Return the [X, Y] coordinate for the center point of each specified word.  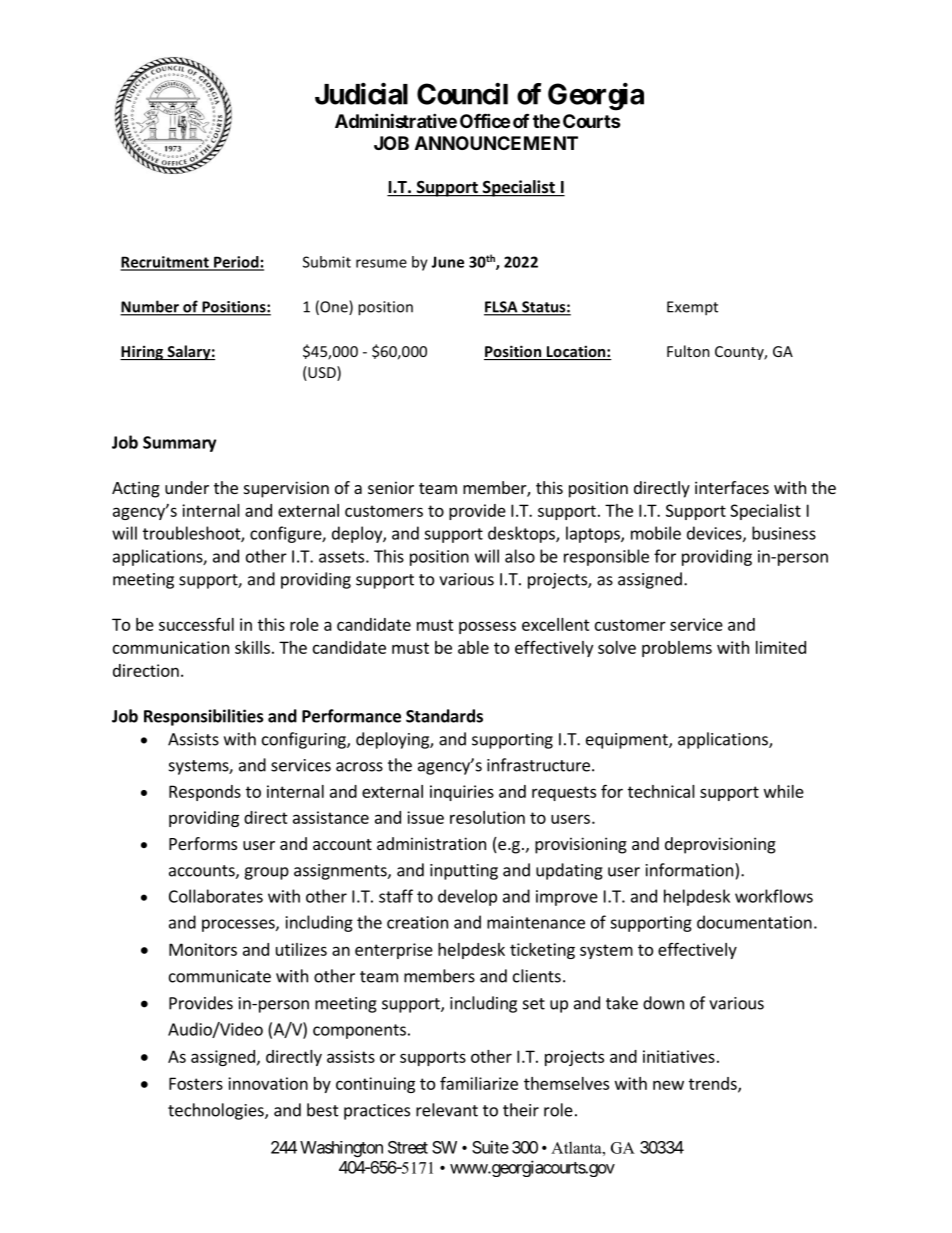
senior [391, 487]
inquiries [462, 793]
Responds [205, 793]
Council [462, 94]
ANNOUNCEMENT [496, 143]
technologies [217, 1111]
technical [661, 791]
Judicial [361, 94]
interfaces [732, 487]
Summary [179, 444]
